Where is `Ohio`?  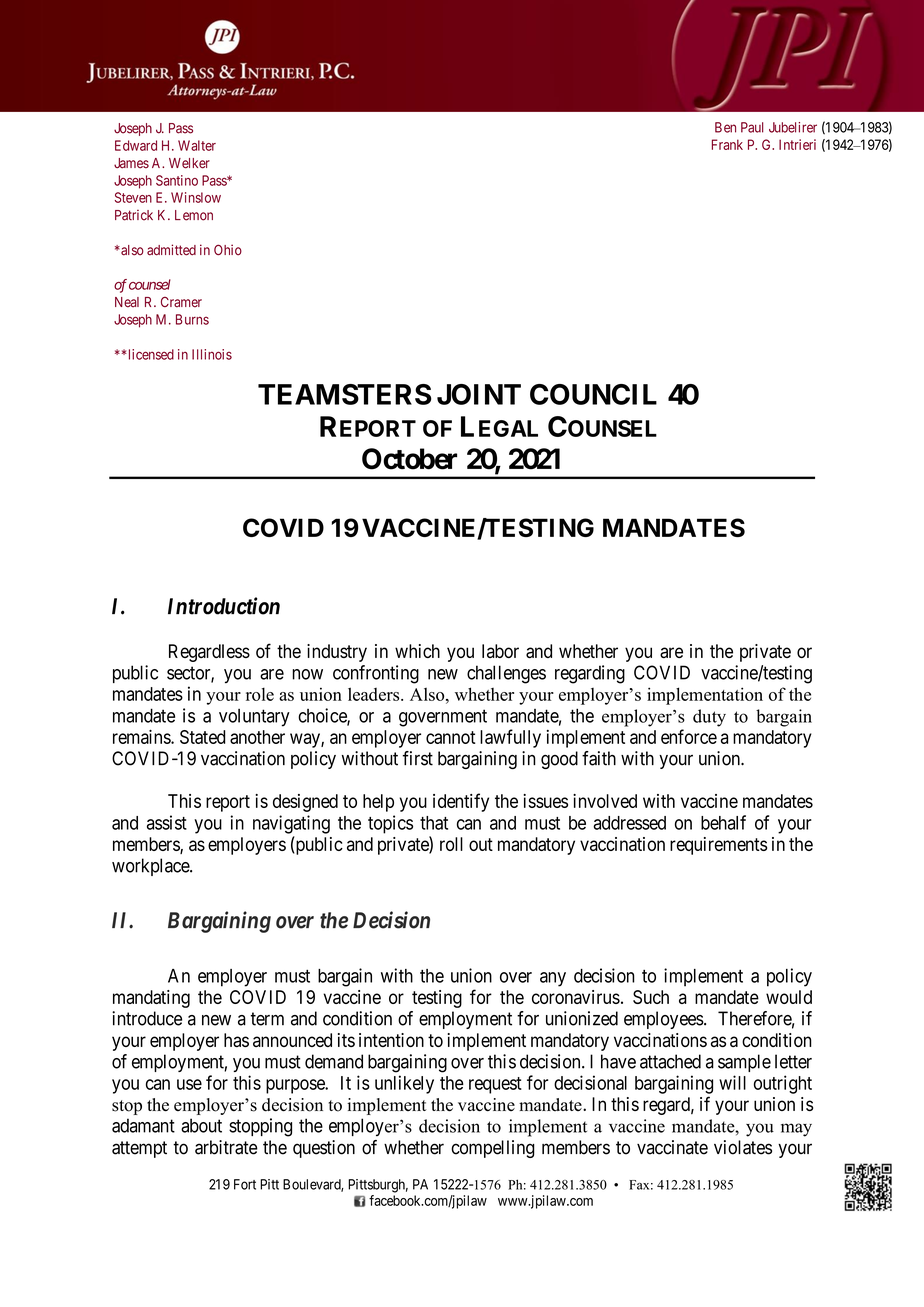
Ohio is located at coordinates (228, 250).
